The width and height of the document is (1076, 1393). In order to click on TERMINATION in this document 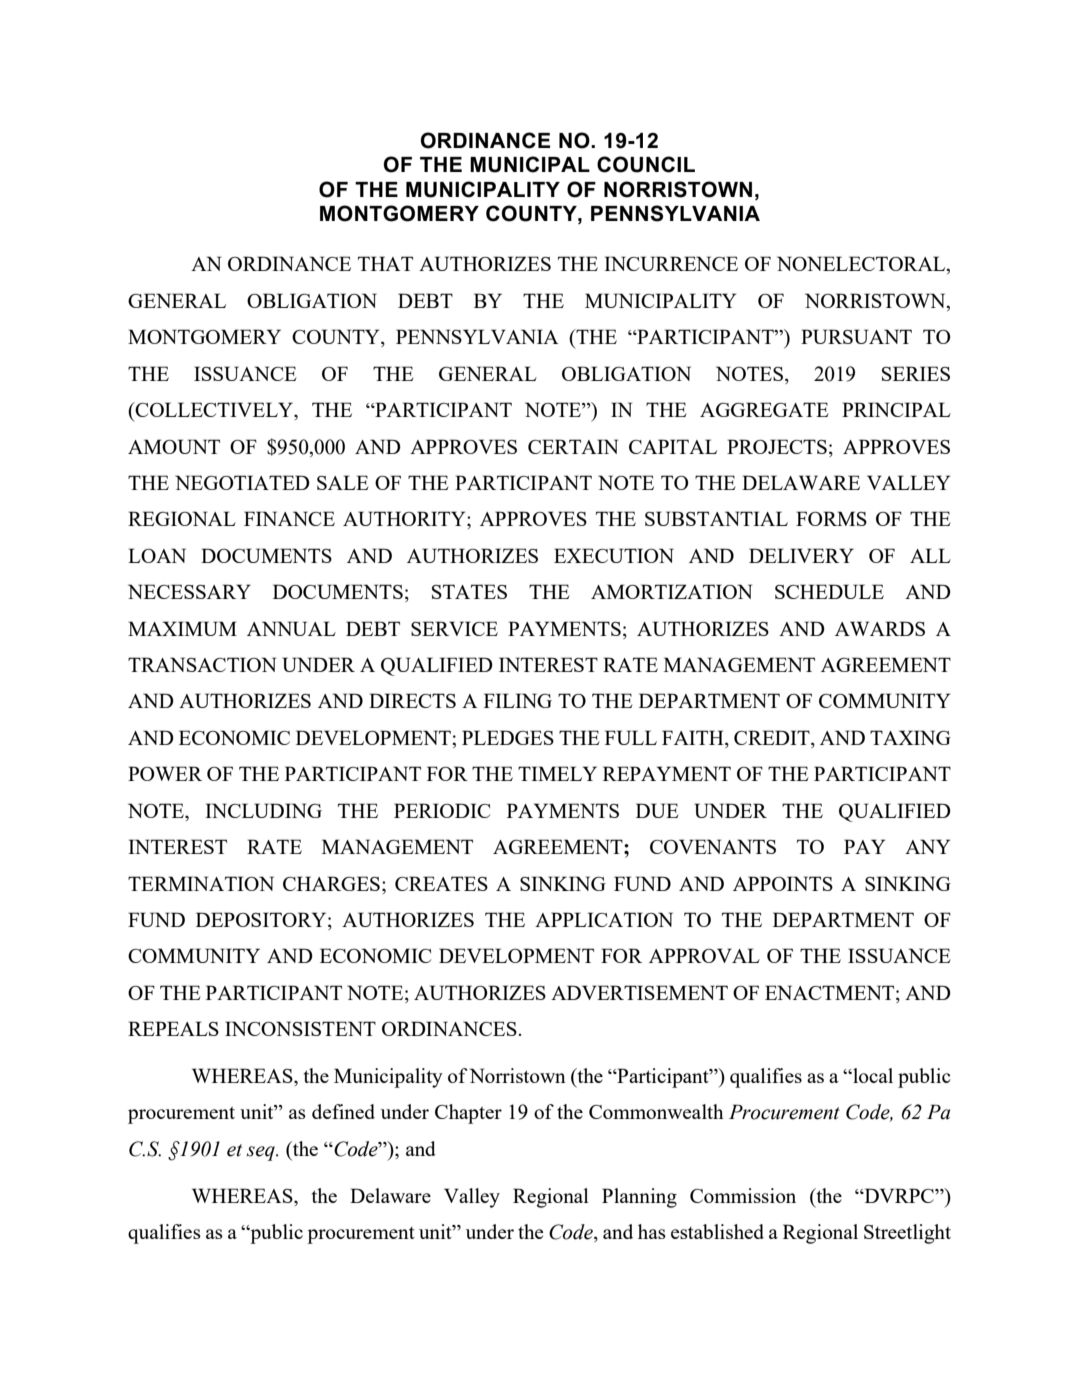, I will do `click(201, 883)`.
